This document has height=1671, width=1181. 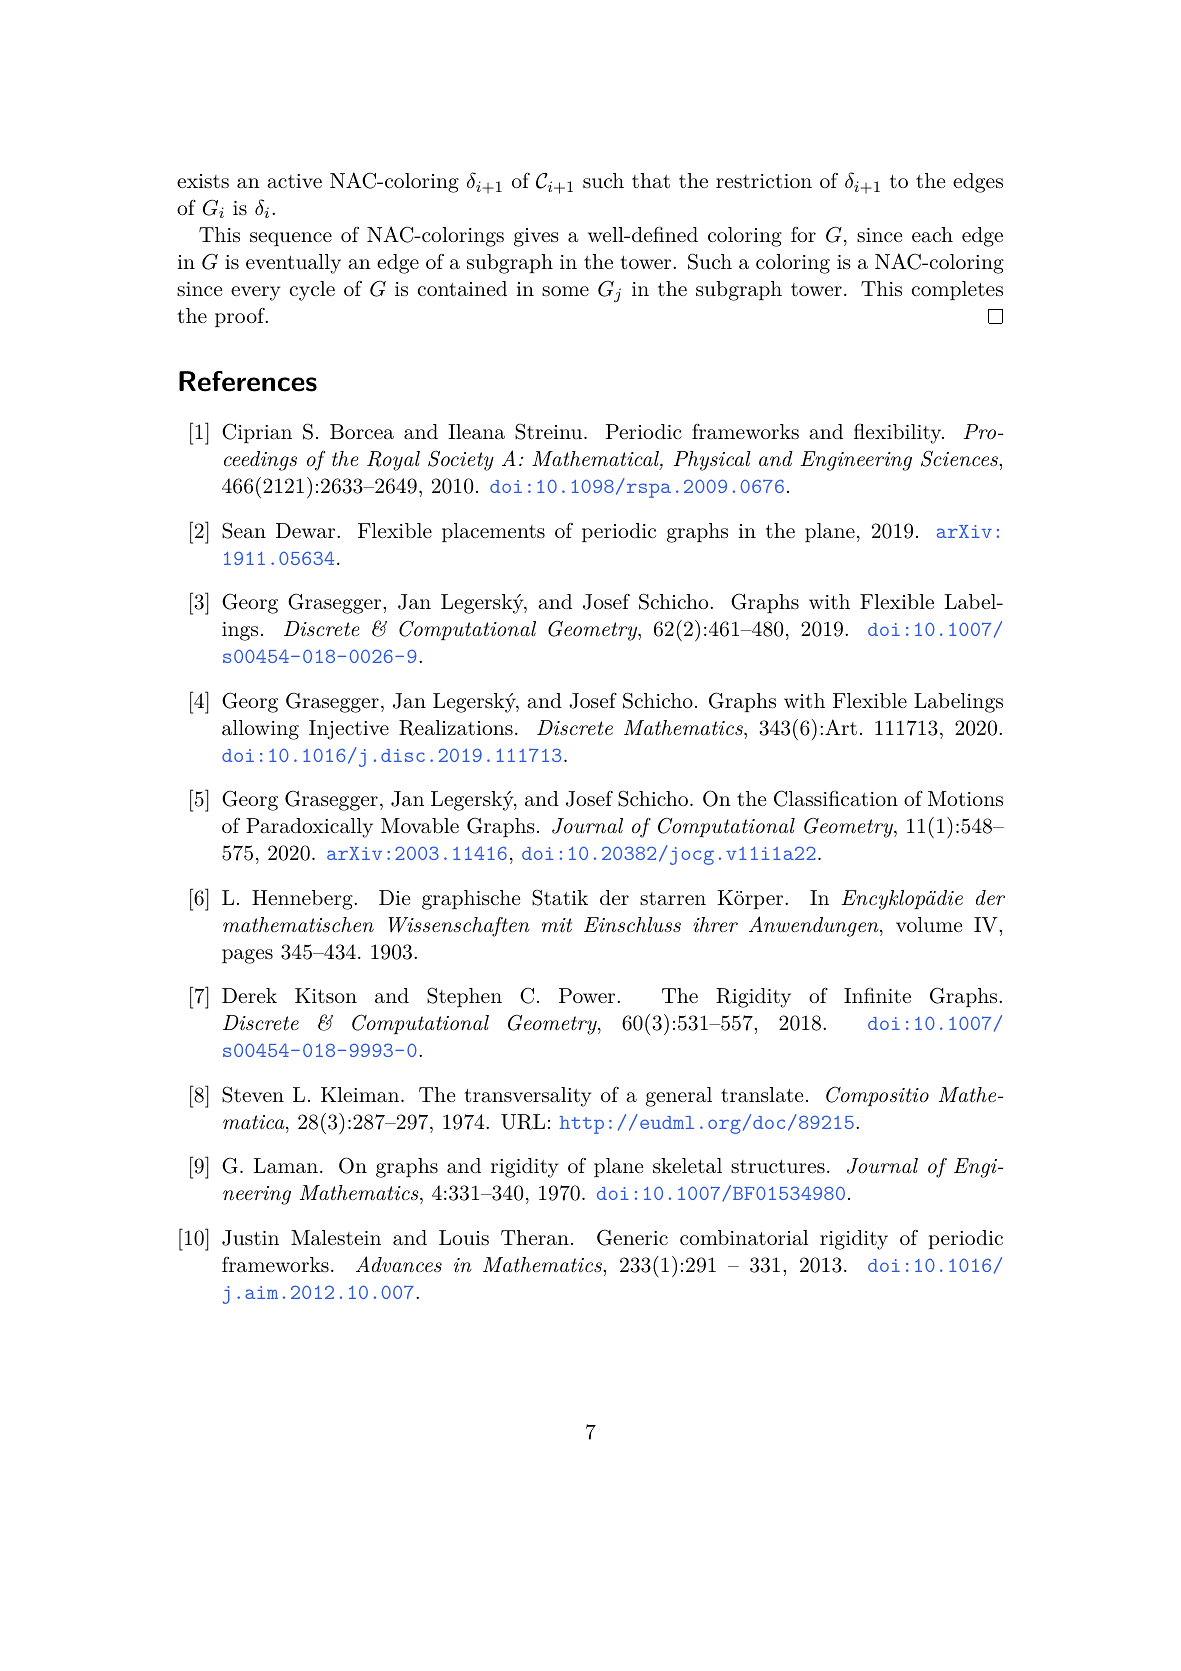 I want to click on each, so click(x=932, y=234).
